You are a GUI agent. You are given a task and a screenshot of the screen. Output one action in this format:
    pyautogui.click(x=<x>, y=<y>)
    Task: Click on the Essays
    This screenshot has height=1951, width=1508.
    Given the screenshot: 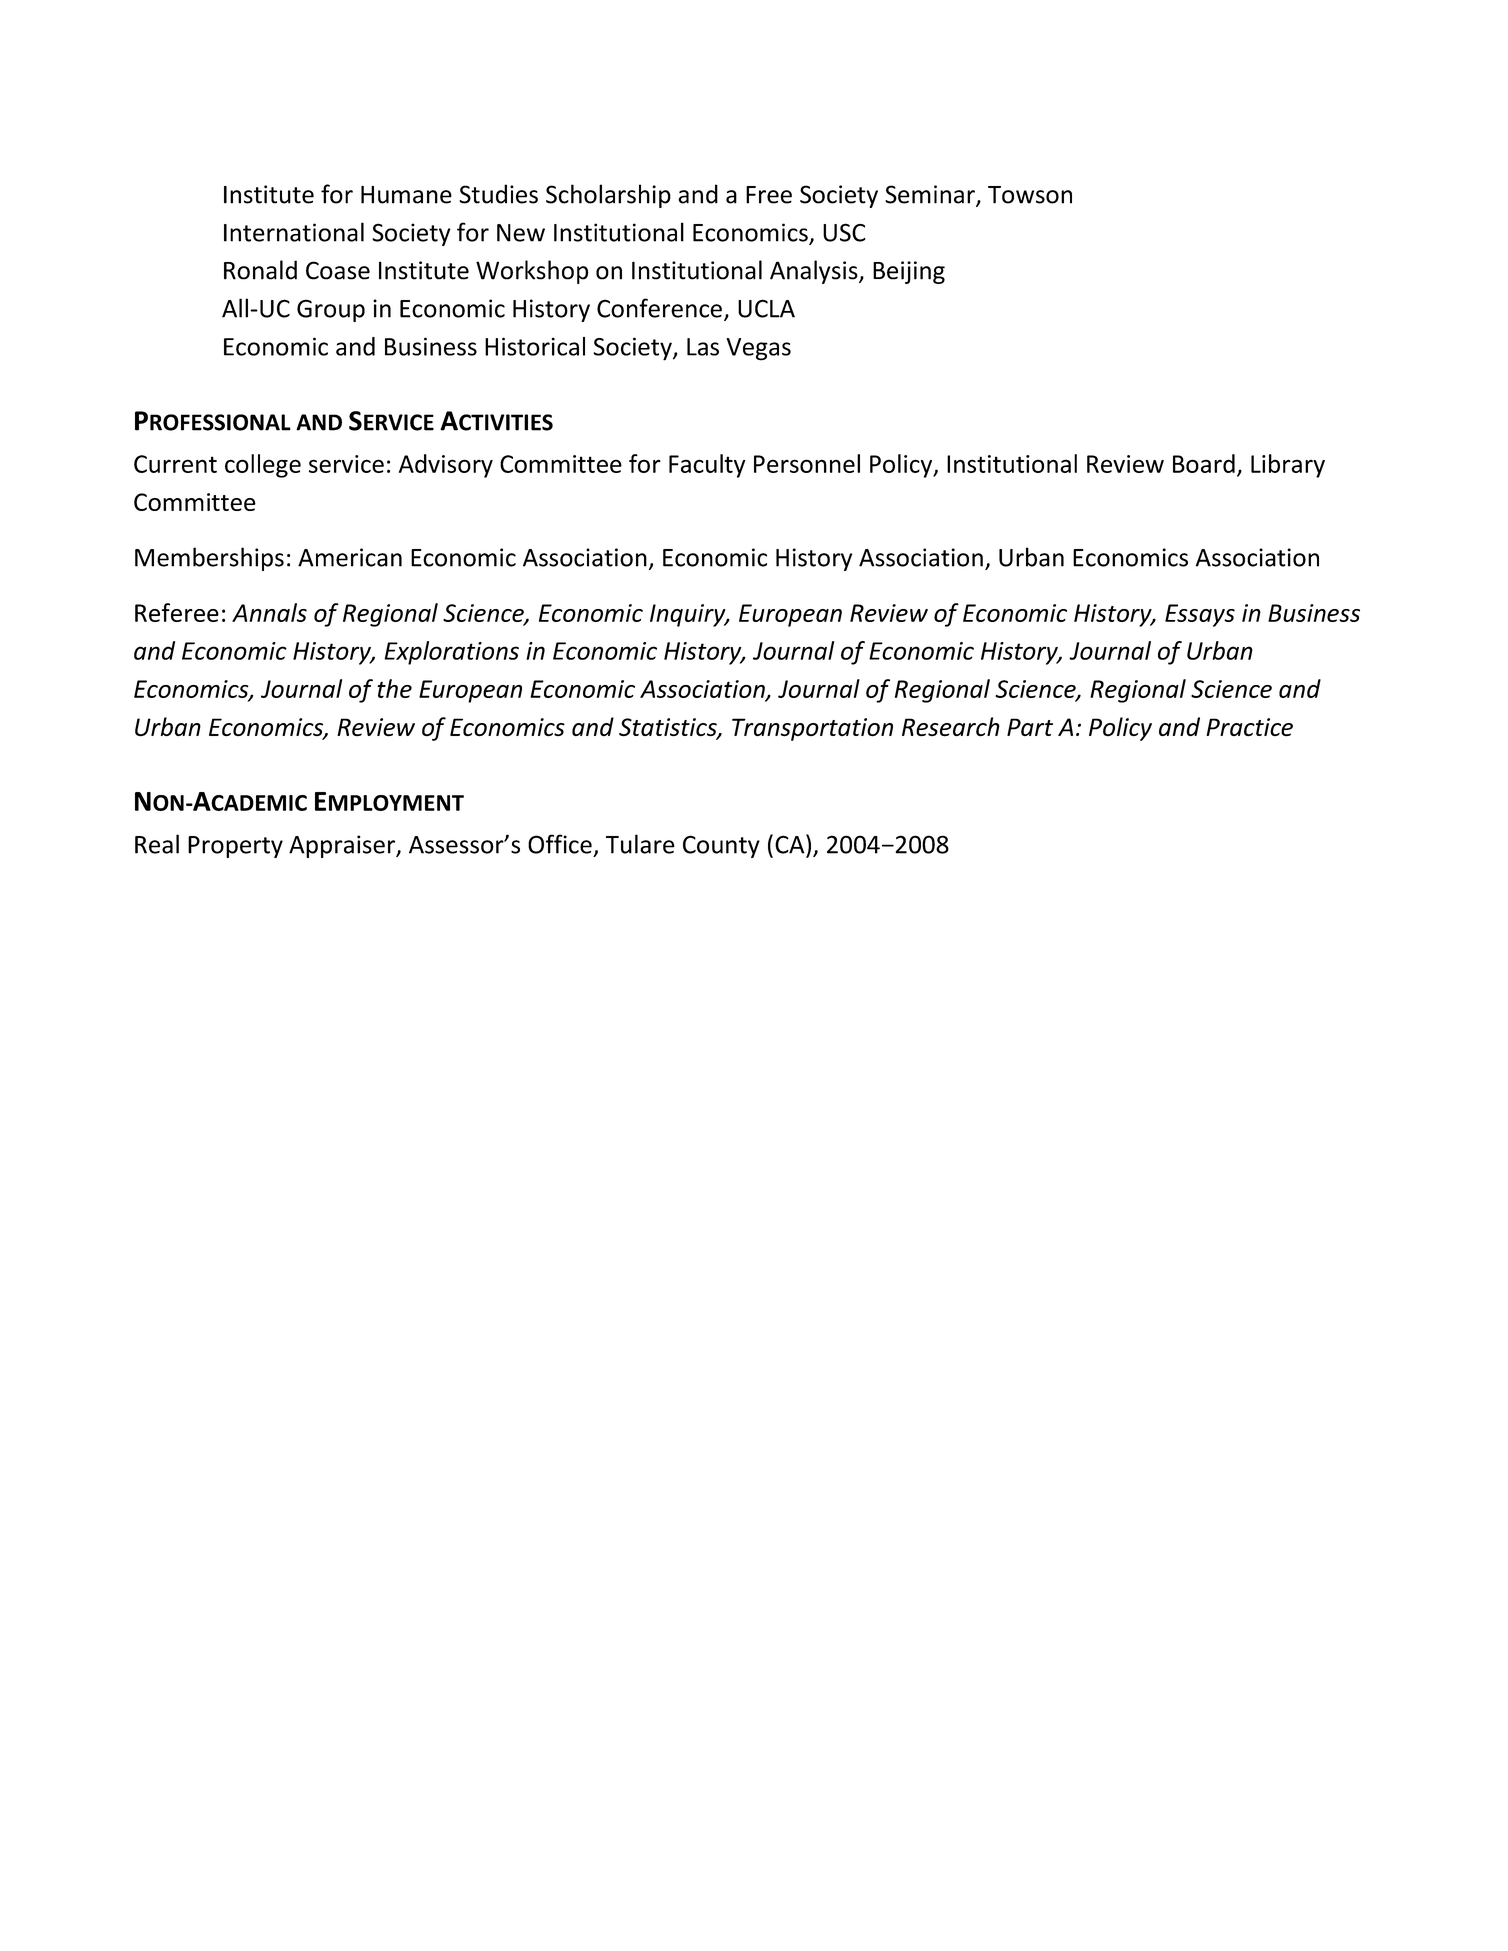 What is the action you would take?
    pyautogui.click(x=1200, y=615)
